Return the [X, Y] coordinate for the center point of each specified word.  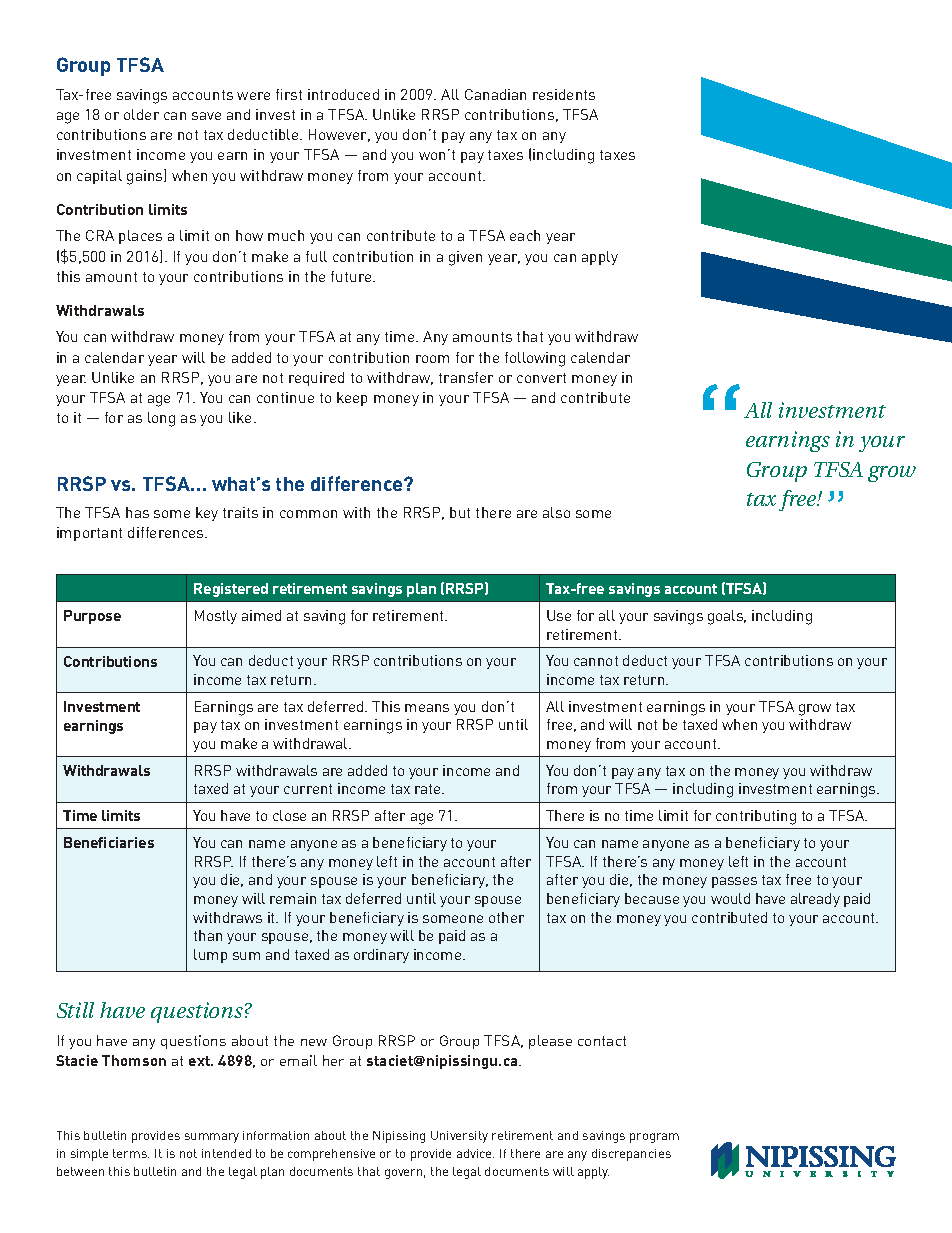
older [141, 114]
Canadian [495, 94]
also [556, 512]
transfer [466, 377]
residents [564, 94]
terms [131, 1153]
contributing [756, 817]
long [161, 419]
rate [429, 789]
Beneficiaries [109, 842]
